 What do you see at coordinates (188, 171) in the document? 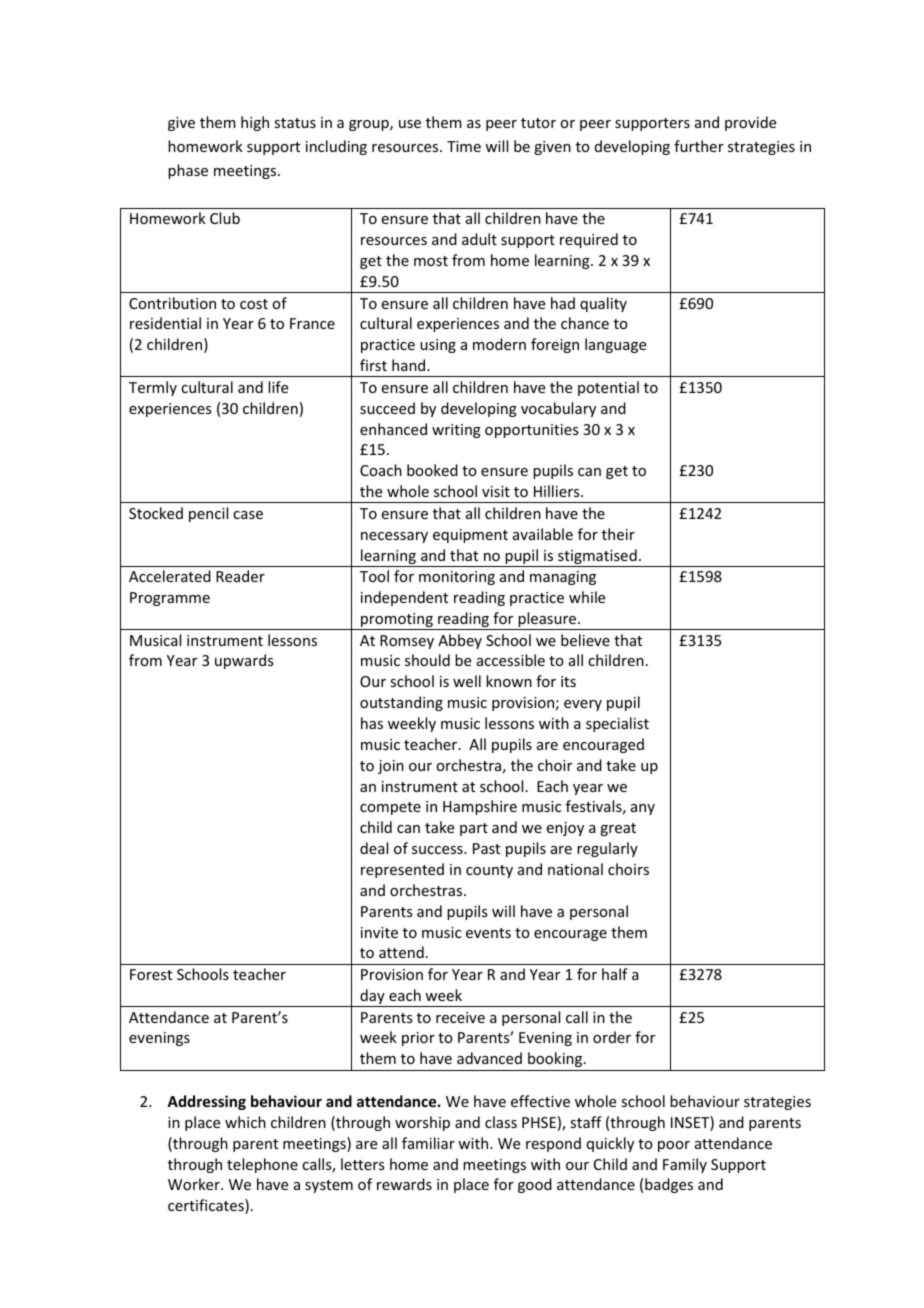
I see `phase` at bounding box center [188, 171].
